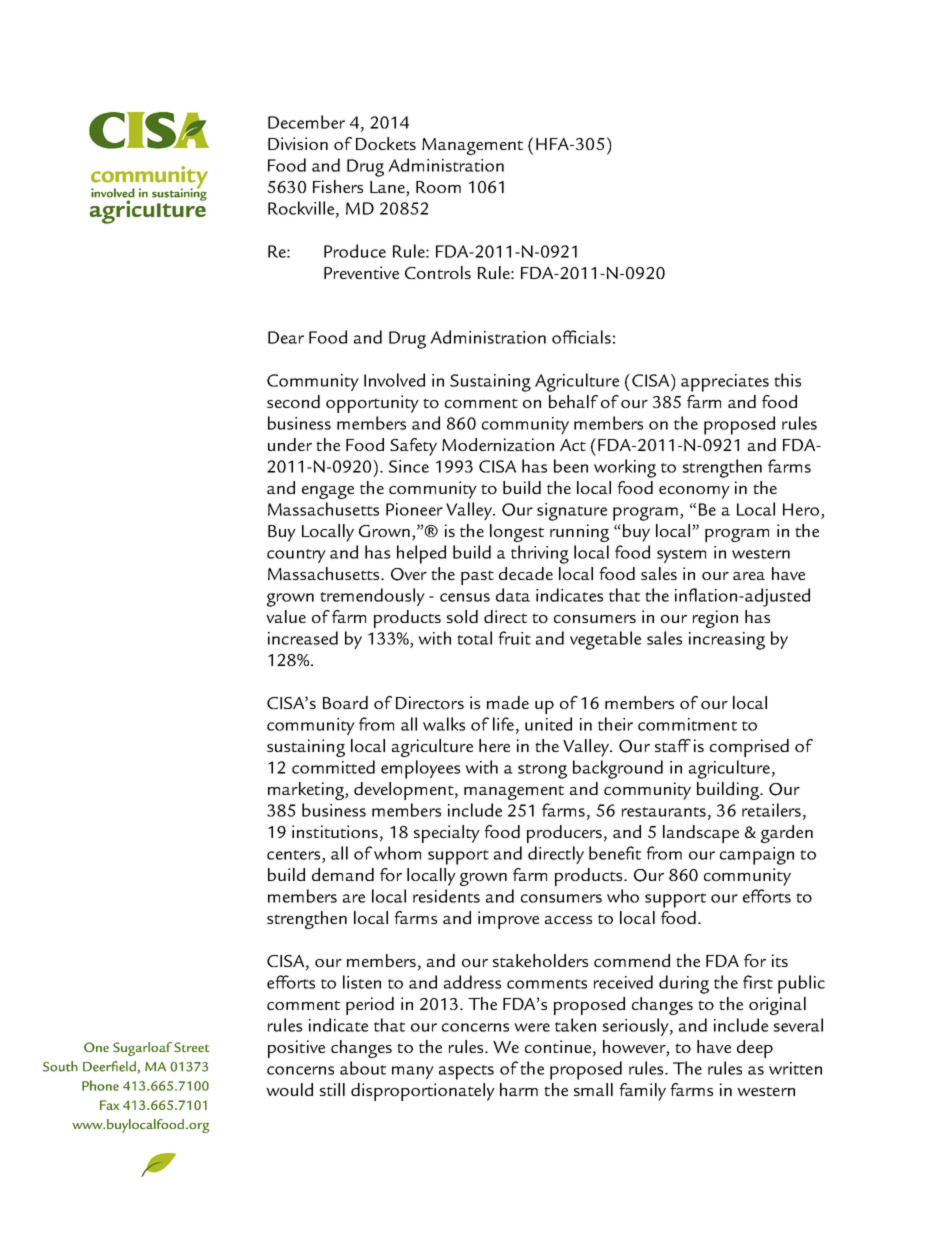 The width and height of the screenshot is (952, 1233). Describe the element at coordinates (542, 771) in the screenshot. I see `strong` at that location.
